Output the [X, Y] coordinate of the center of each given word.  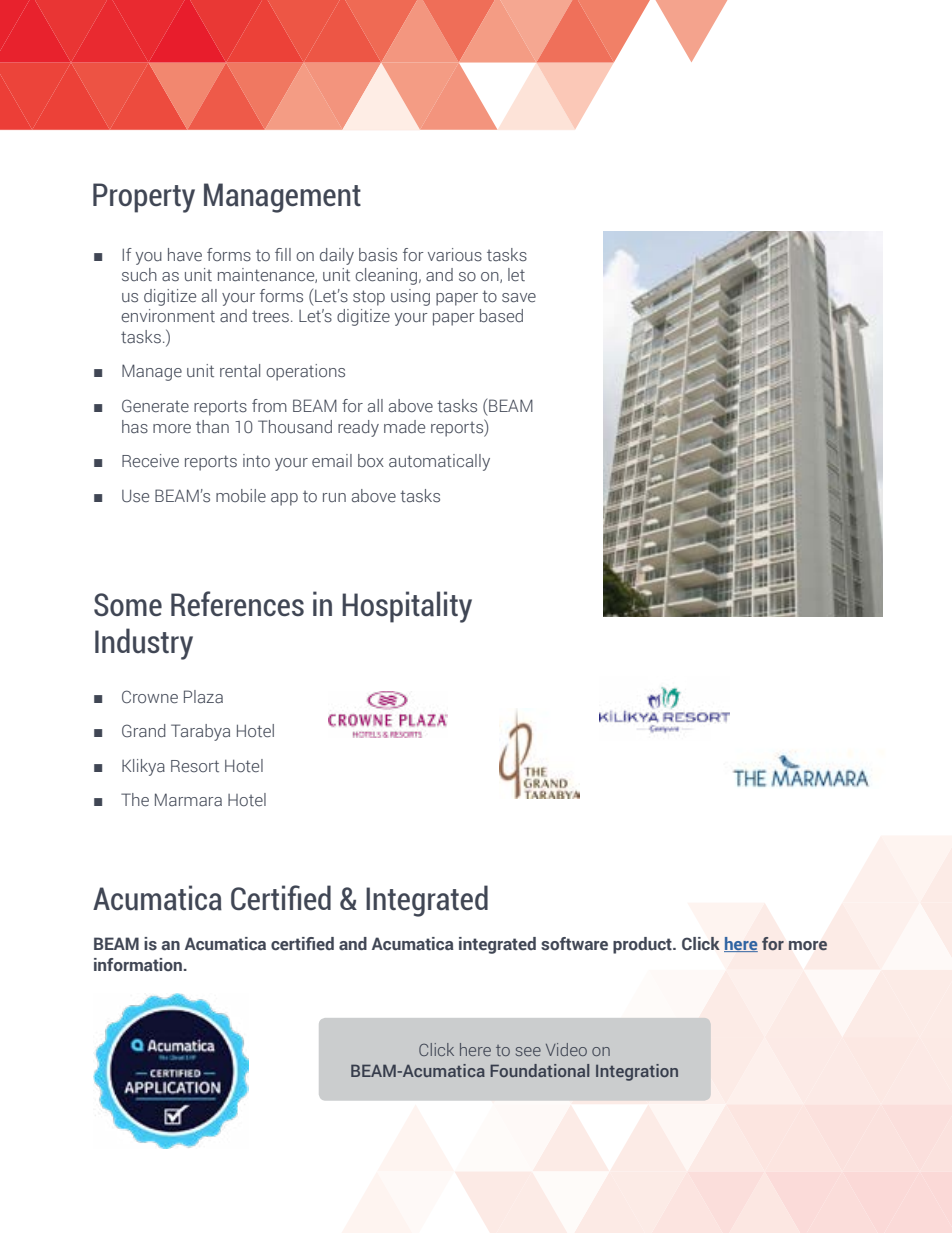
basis [378, 255]
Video [566, 1049]
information [138, 964]
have [185, 255]
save [519, 298]
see [528, 1051]
